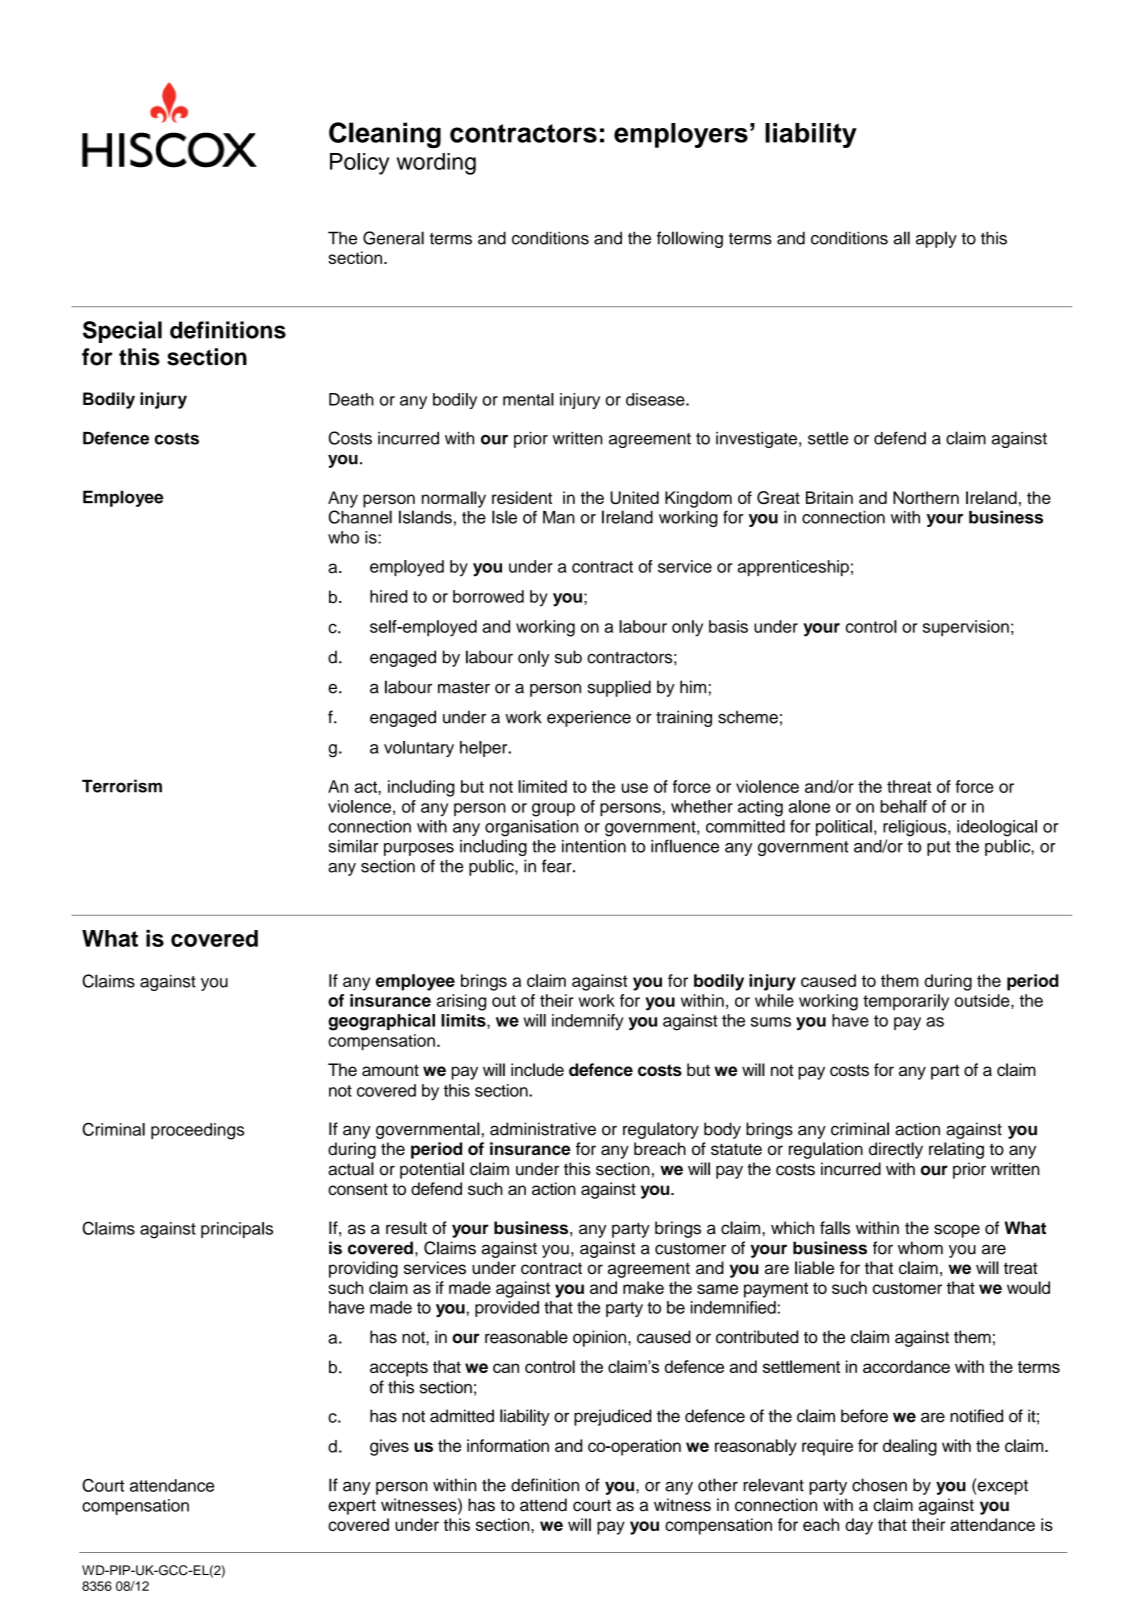 The image size is (1146, 1621). Describe the element at coordinates (197, 1131) in the screenshot. I see `proceedings` at that location.
